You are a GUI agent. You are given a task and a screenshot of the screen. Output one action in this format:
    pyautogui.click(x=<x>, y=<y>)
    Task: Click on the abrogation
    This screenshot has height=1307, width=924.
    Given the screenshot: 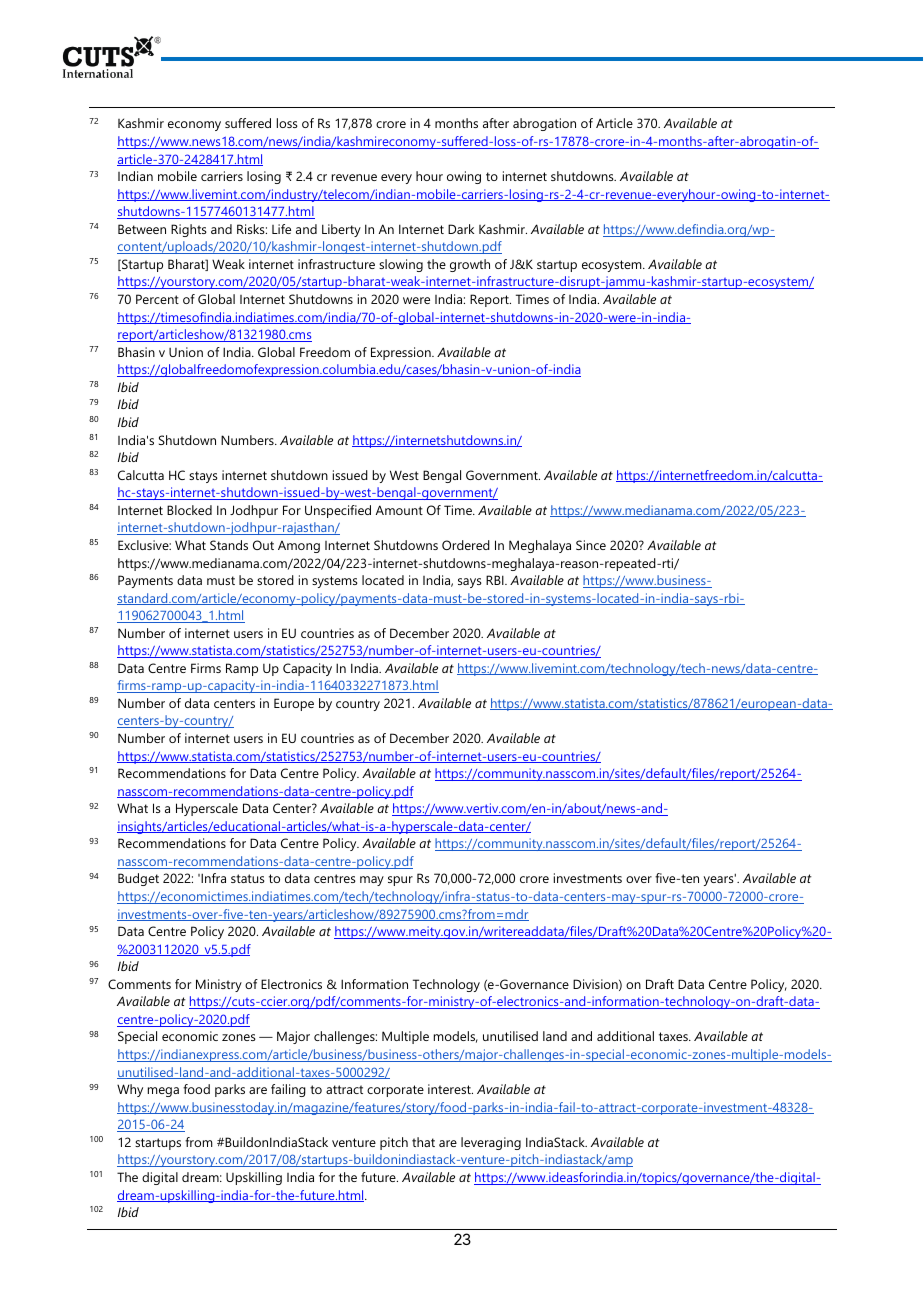 What is the action you would take?
    pyautogui.click(x=544, y=124)
